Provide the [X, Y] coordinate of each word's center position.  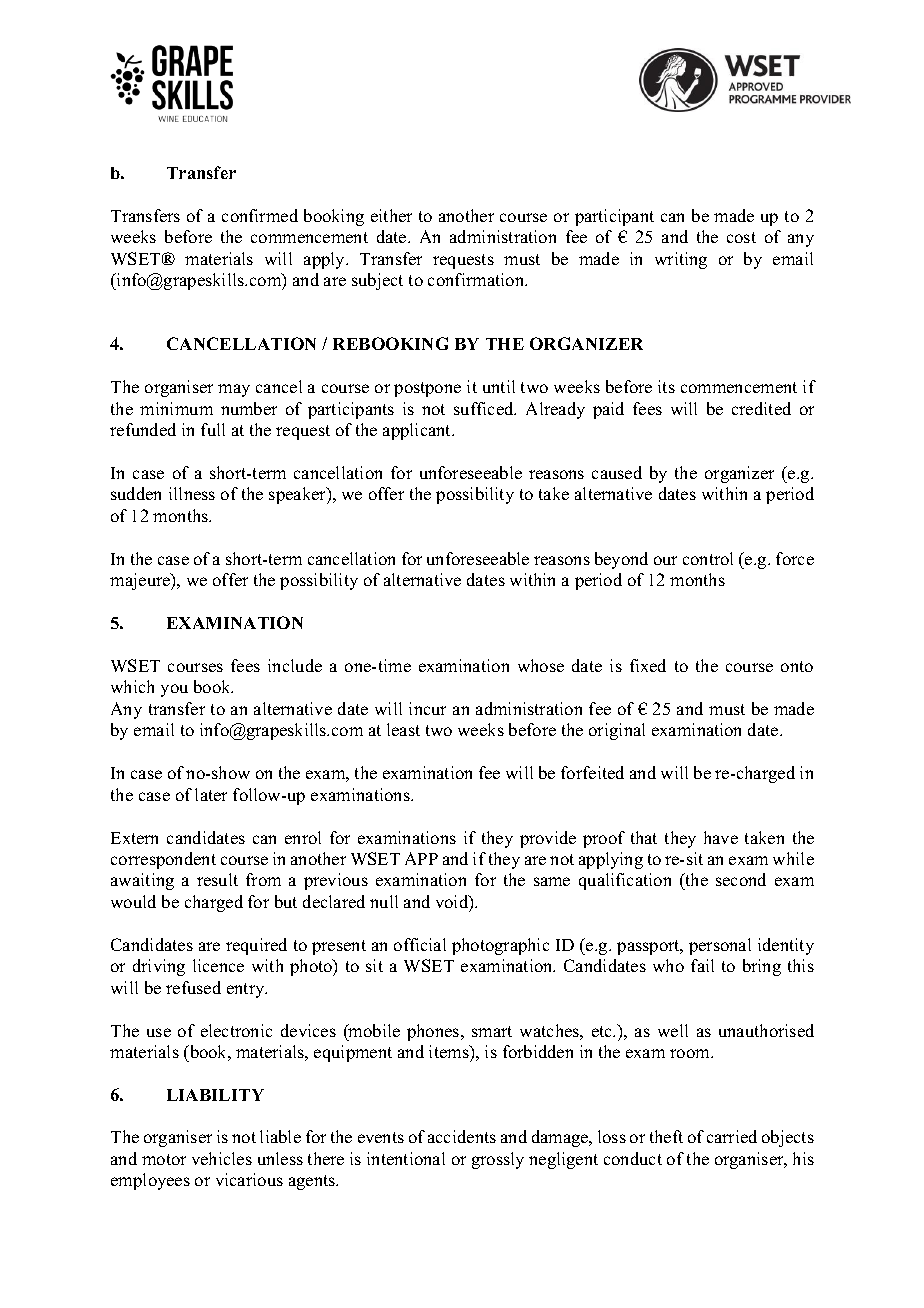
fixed [648, 665]
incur [427, 708]
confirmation [477, 279]
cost [741, 237]
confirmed [260, 215]
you [174, 690]
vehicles [222, 1158]
